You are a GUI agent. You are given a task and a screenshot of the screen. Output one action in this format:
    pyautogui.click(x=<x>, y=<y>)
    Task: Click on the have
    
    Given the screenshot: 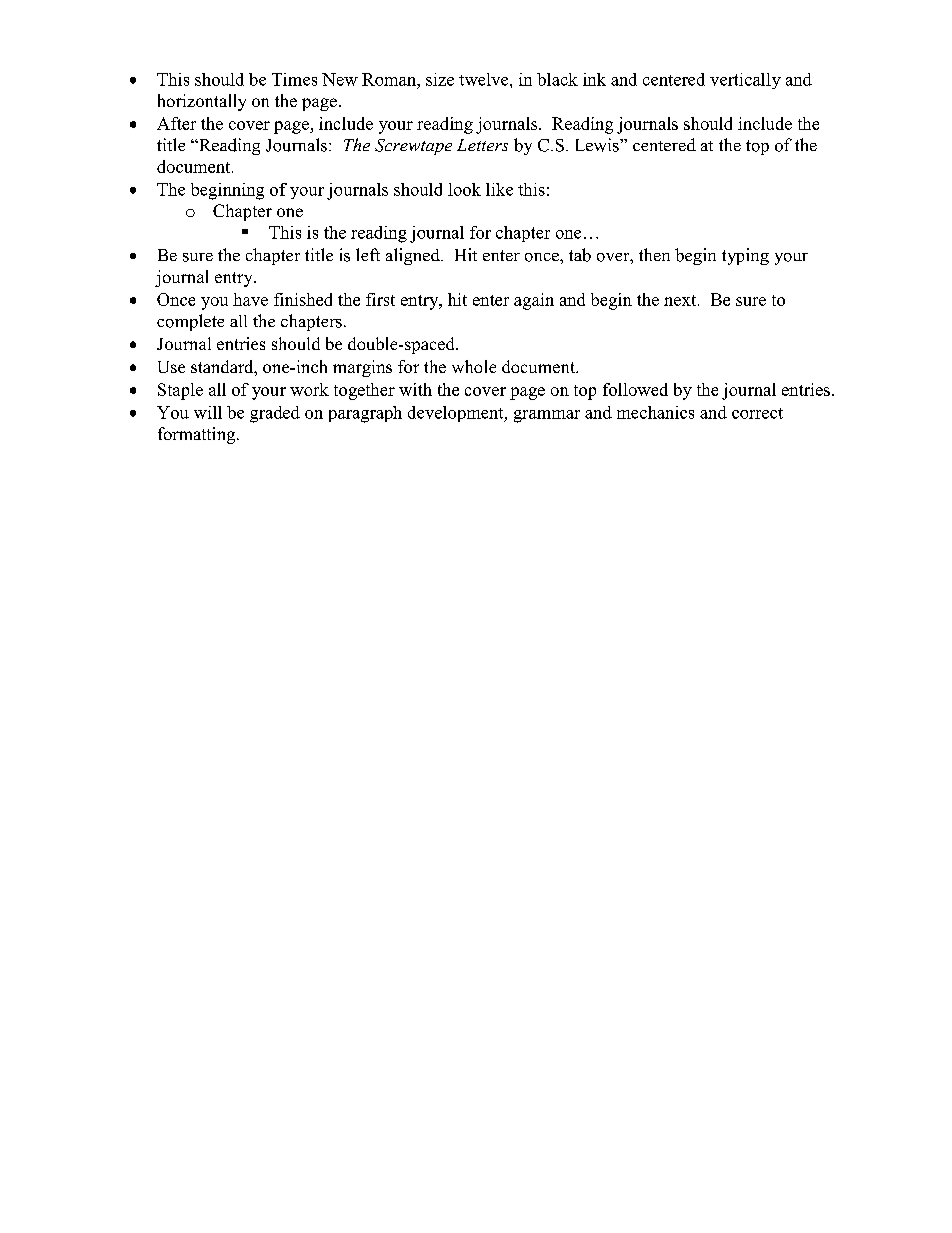 What is the action you would take?
    pyautogui.click(x=250, y=299)
